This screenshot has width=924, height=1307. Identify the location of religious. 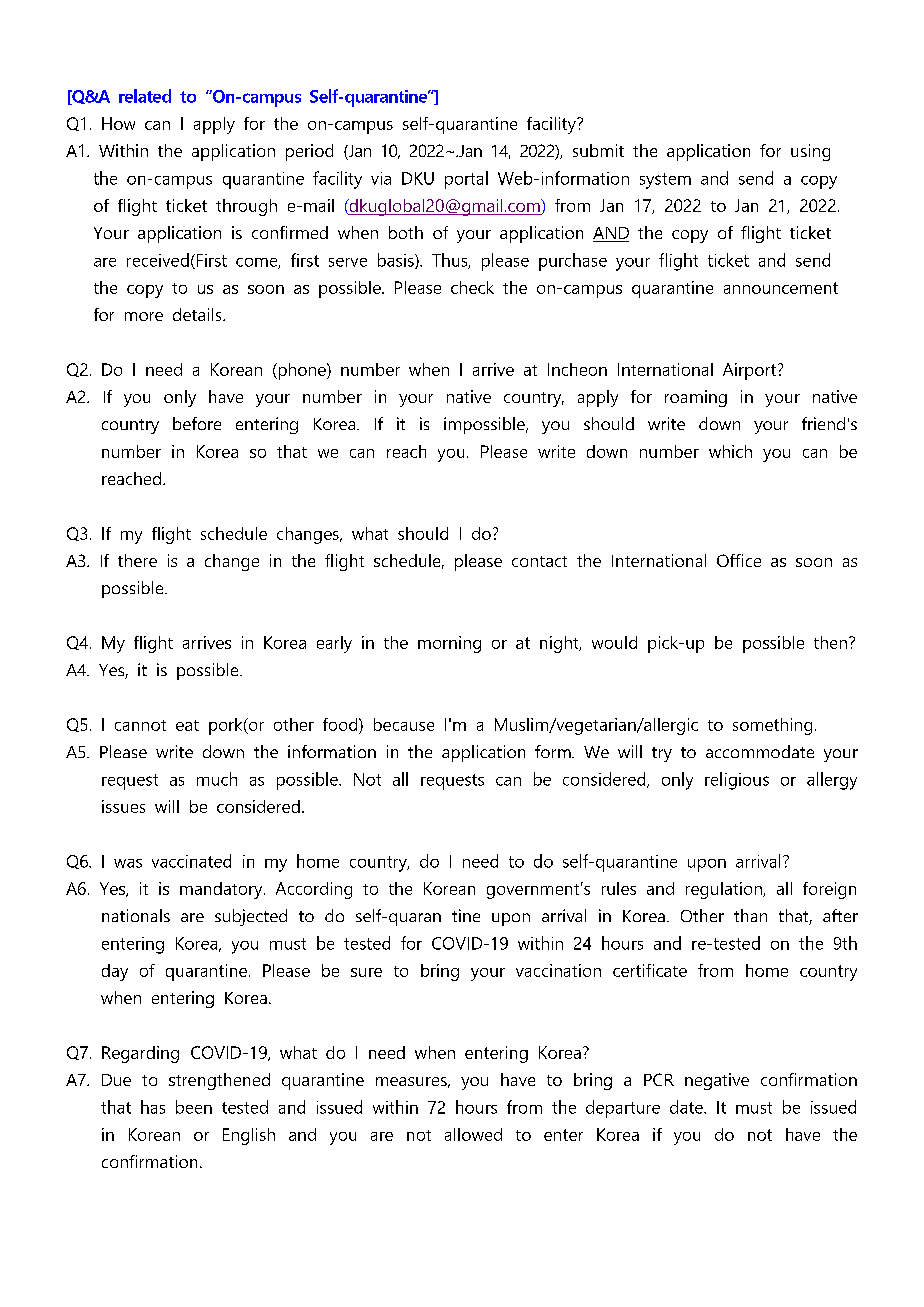
(737, 781).
